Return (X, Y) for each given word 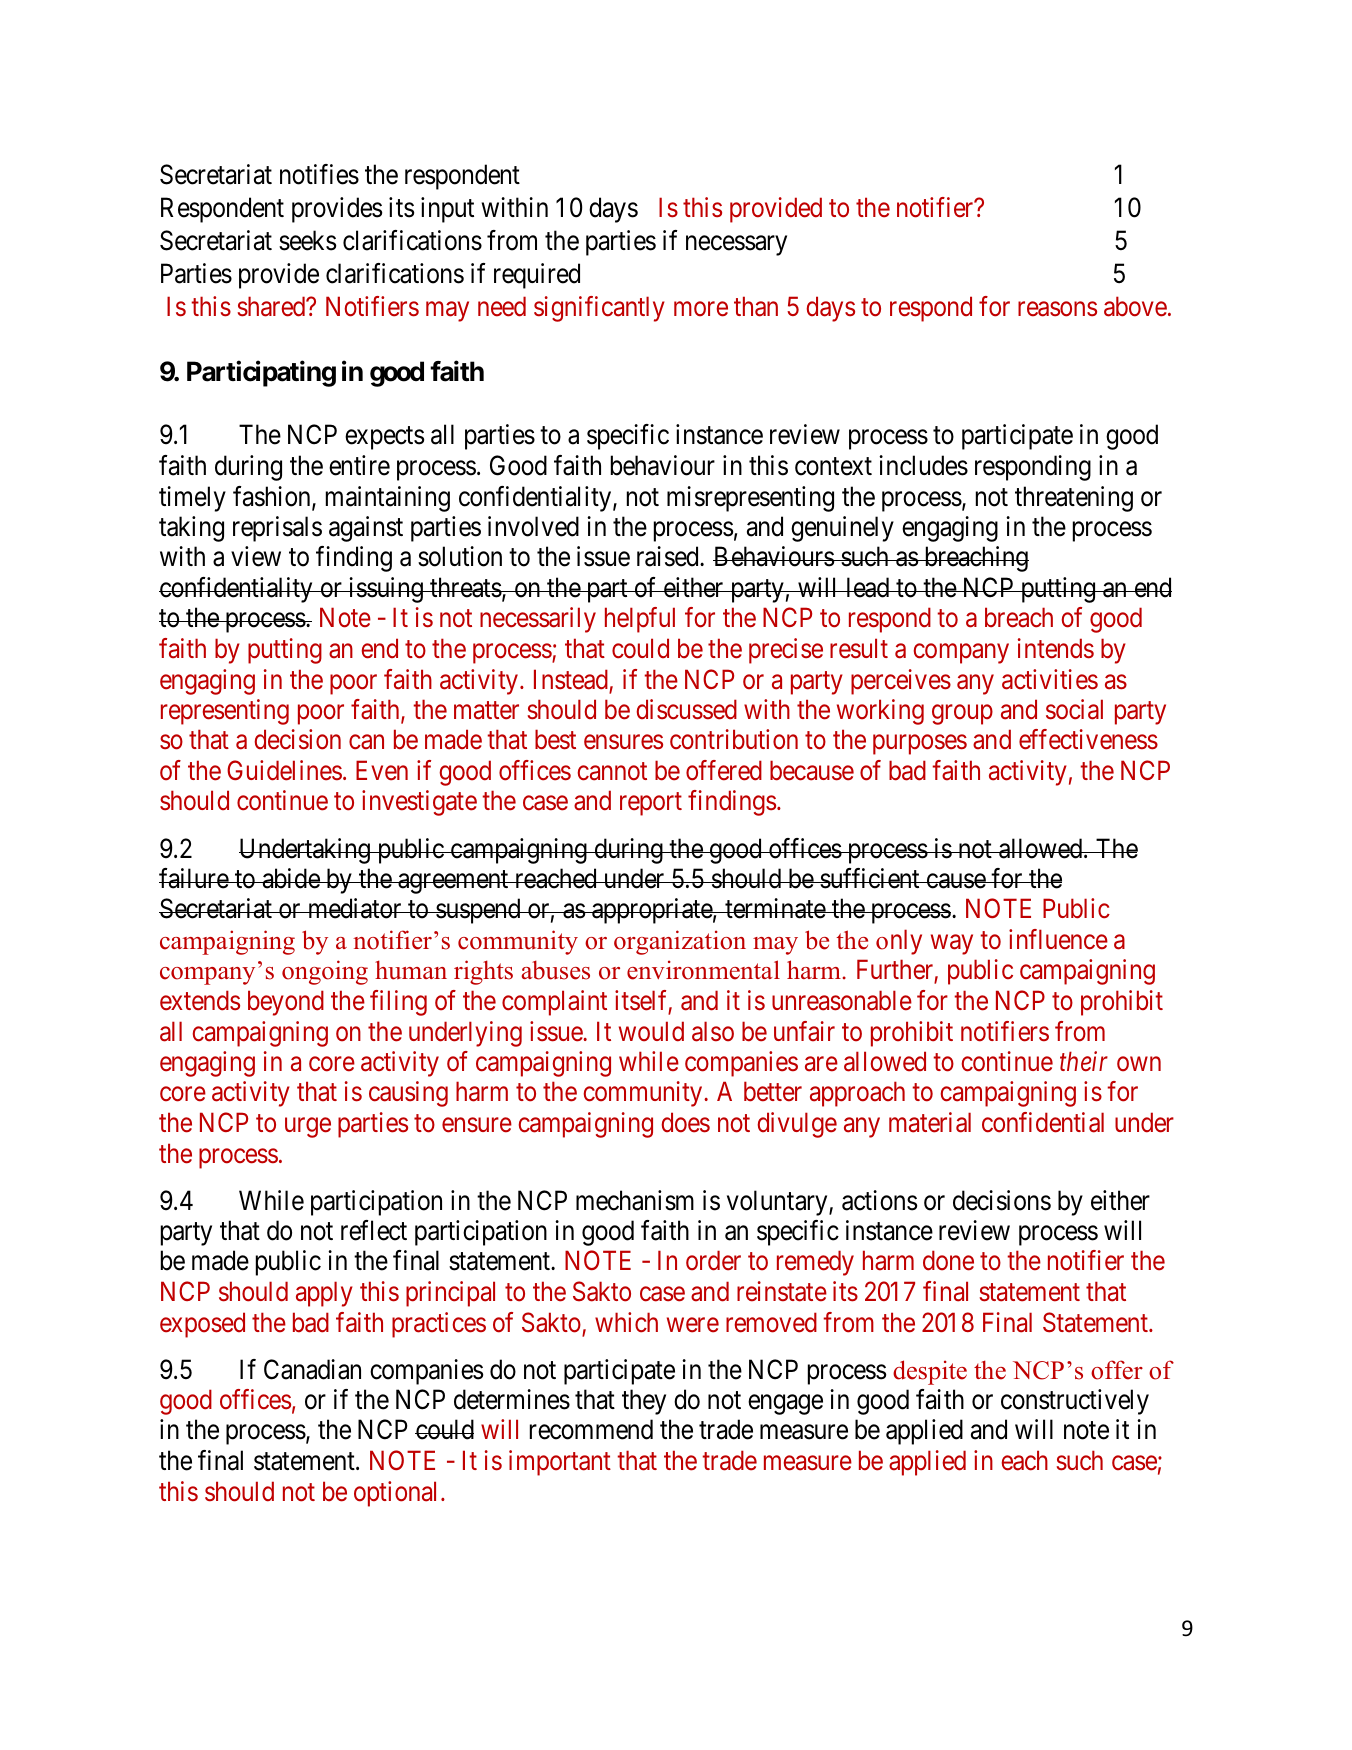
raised (669, 556)
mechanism (635, 1200)
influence (1058, 939)
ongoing (325, 972)
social (1074, 709)
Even (382, 770)
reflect (374, 1230)
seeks (307, 240)
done (948, 1260)
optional (398, 1494)
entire (359, 465)
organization (680, 942)
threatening (1074, 499)
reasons (1057, 309)
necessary (736, 246)
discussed (686, 709)
